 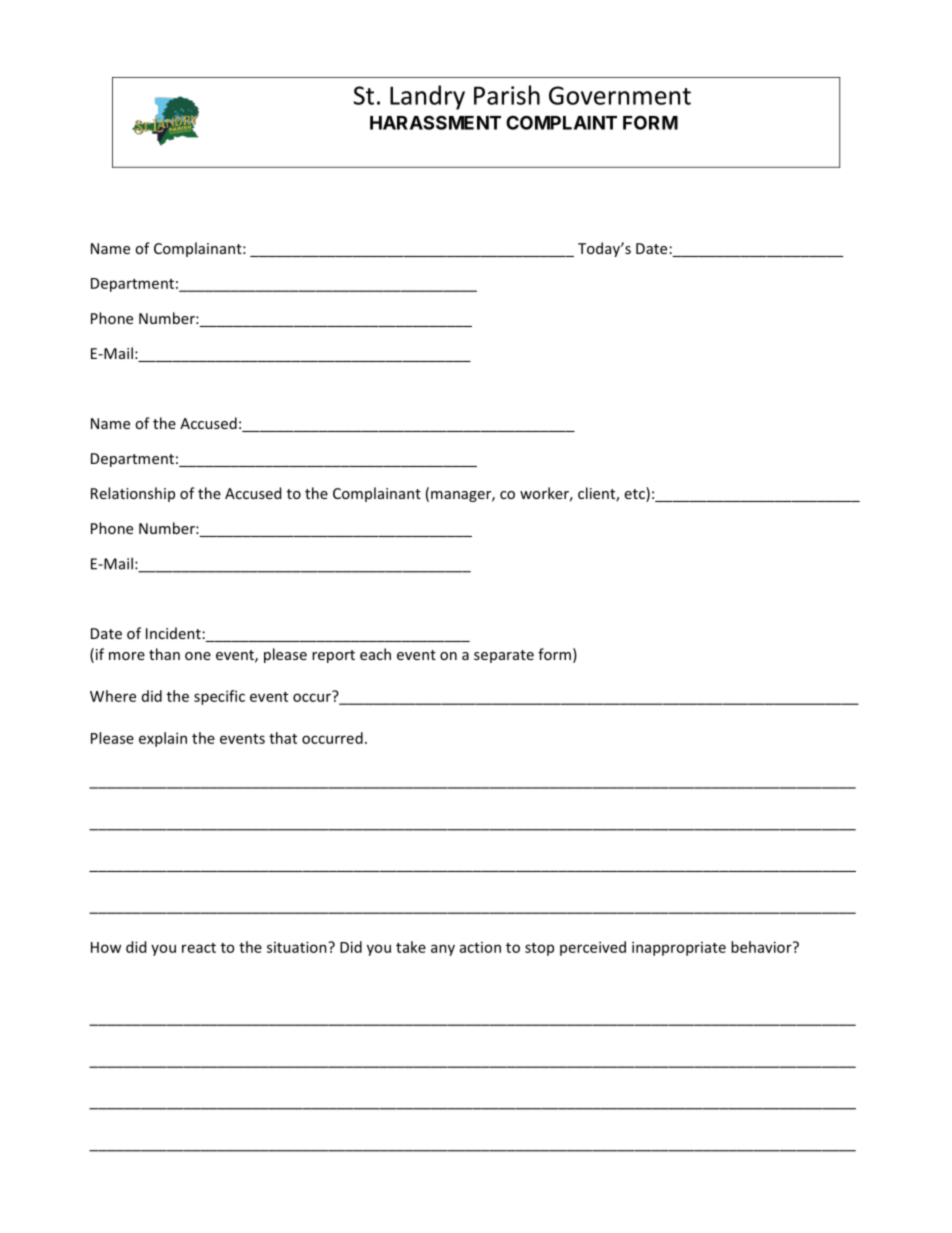 What do you see at coordinates (507, 95) in the screenshot?
I see `Parish` at bounding box center [507, 95].
